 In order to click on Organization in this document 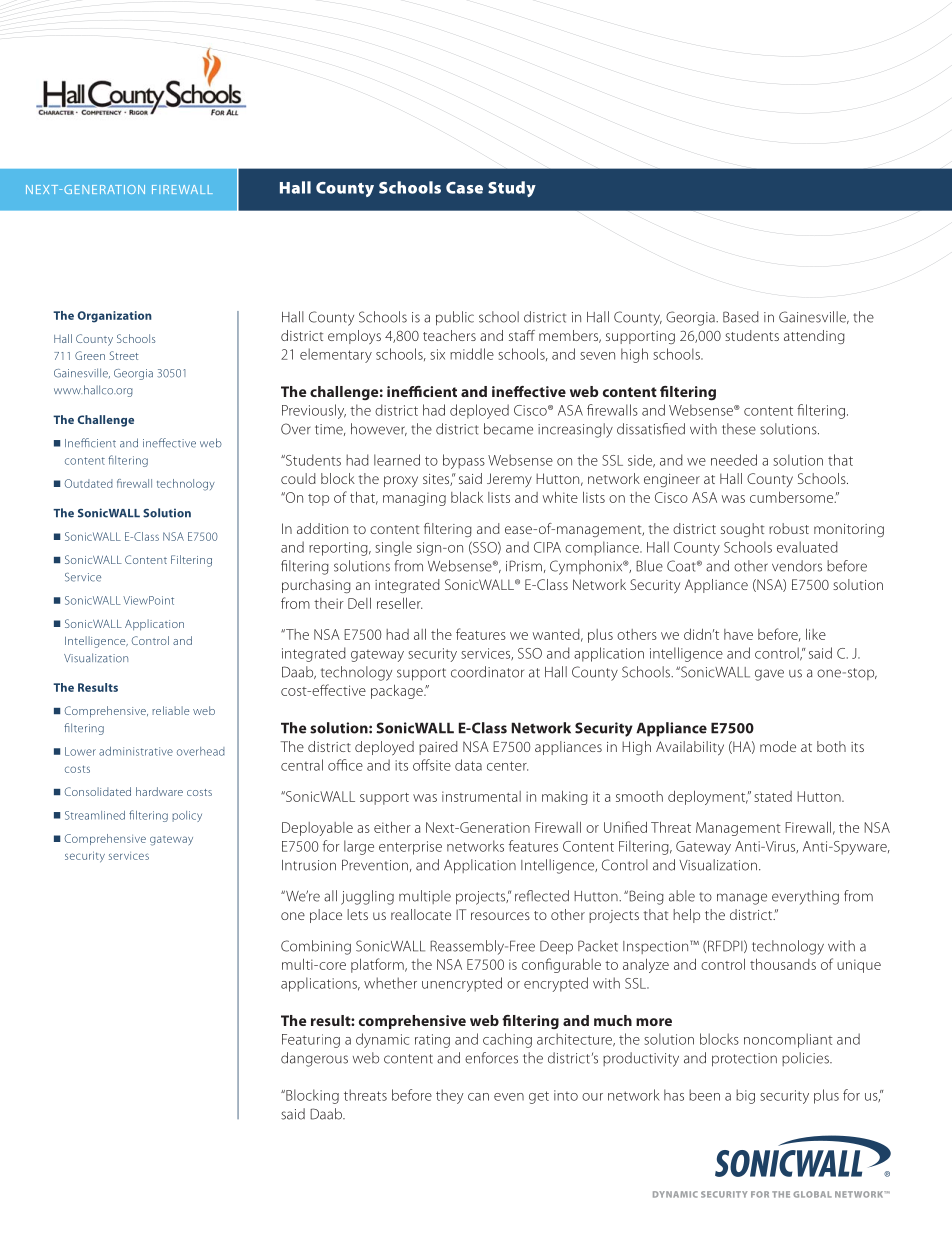, I will do `click(114, 317)`.
